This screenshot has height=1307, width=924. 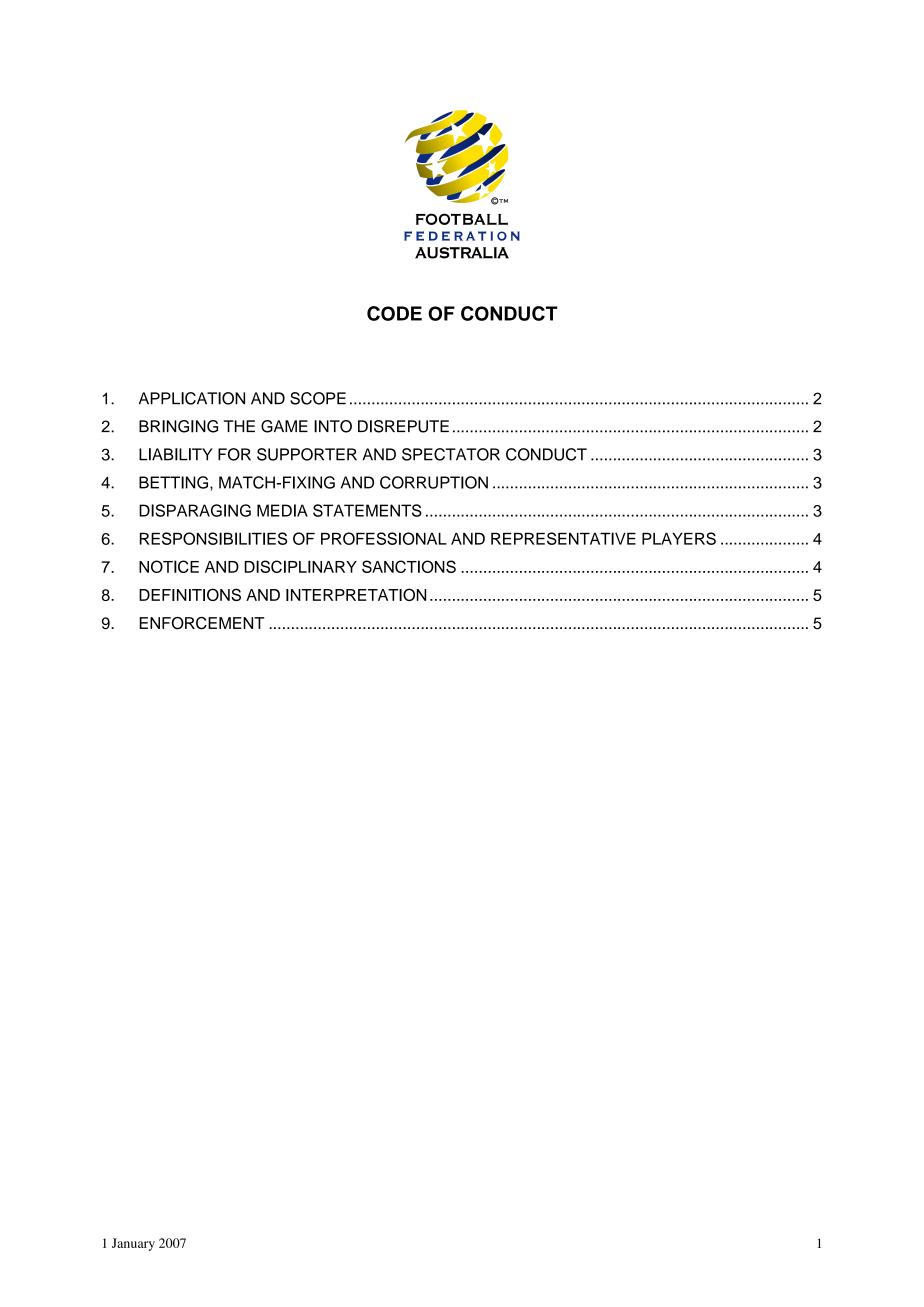 I want to click on APPLICATION, so click(x=192, y=398).
